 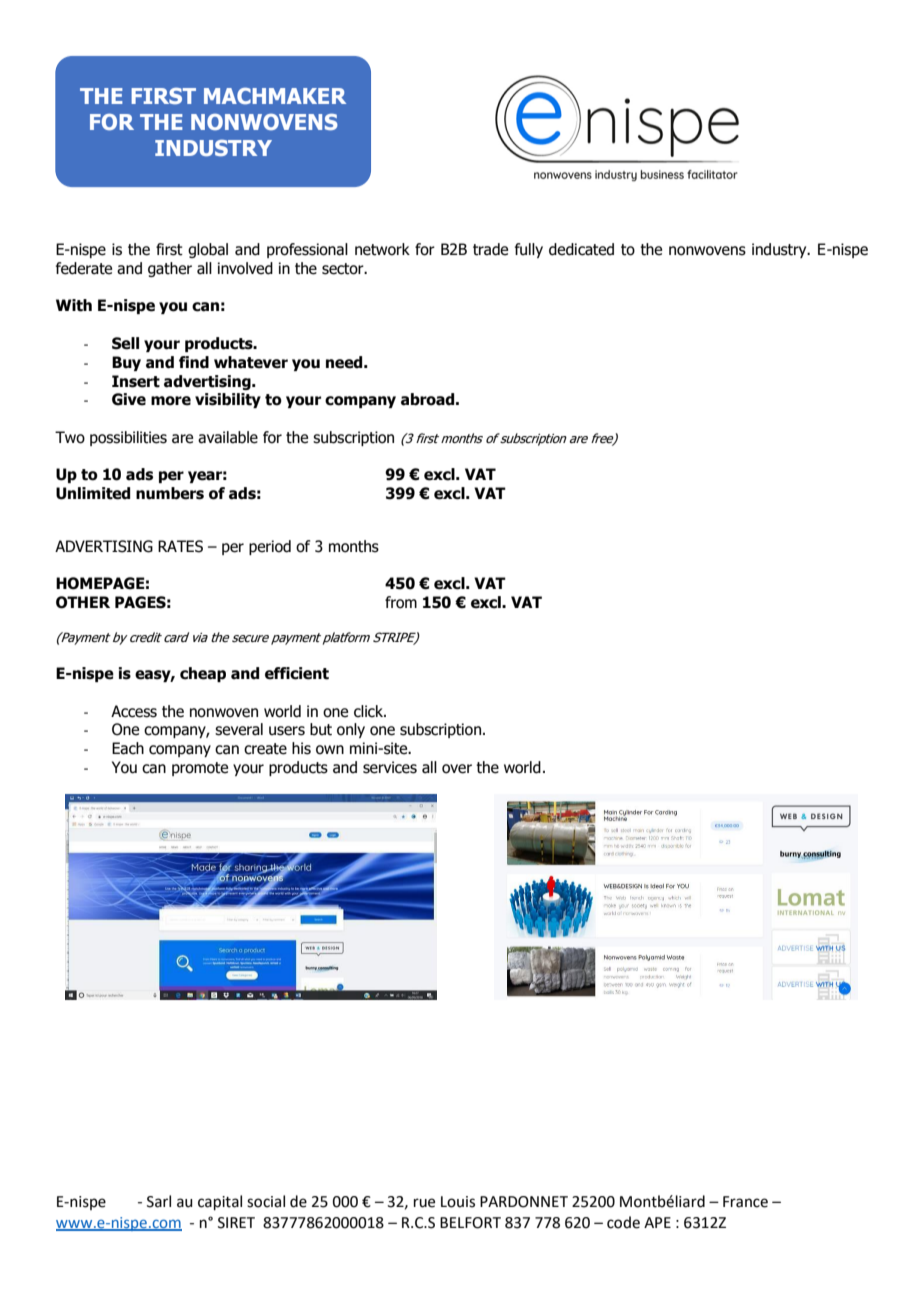 What do you see at coordinates (180, 546) in the screenshot?
I see `RATES` at bounding box center [180, 546].
